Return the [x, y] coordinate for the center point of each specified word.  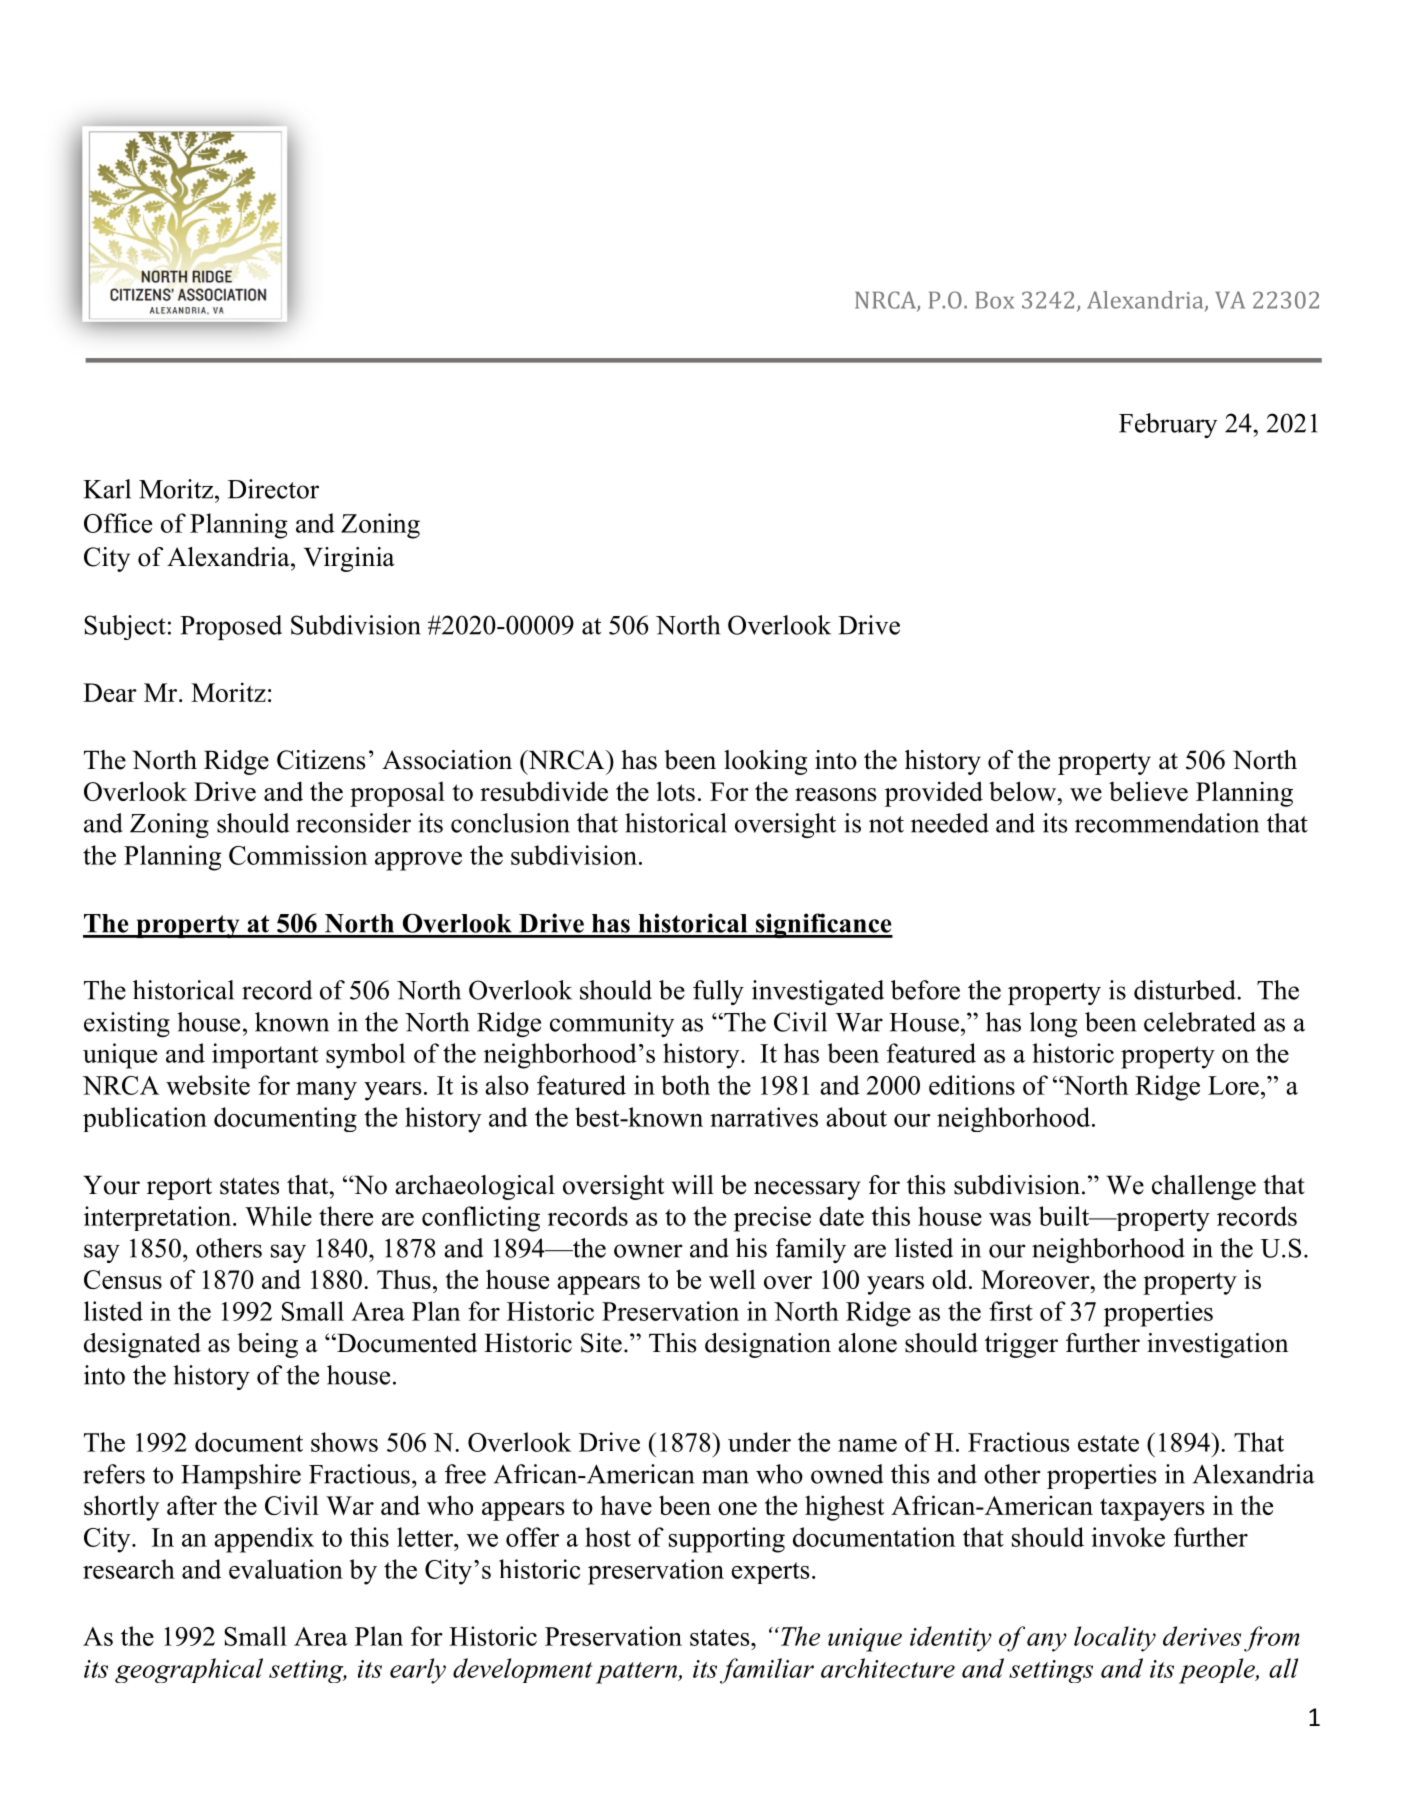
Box [995, 300]
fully [718, 992]
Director [273, 489]
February [1168, 425]
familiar [767, 1671]
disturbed [1186, 990]
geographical [189, 1670]
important [265, 1056]
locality [1115, 1639]
